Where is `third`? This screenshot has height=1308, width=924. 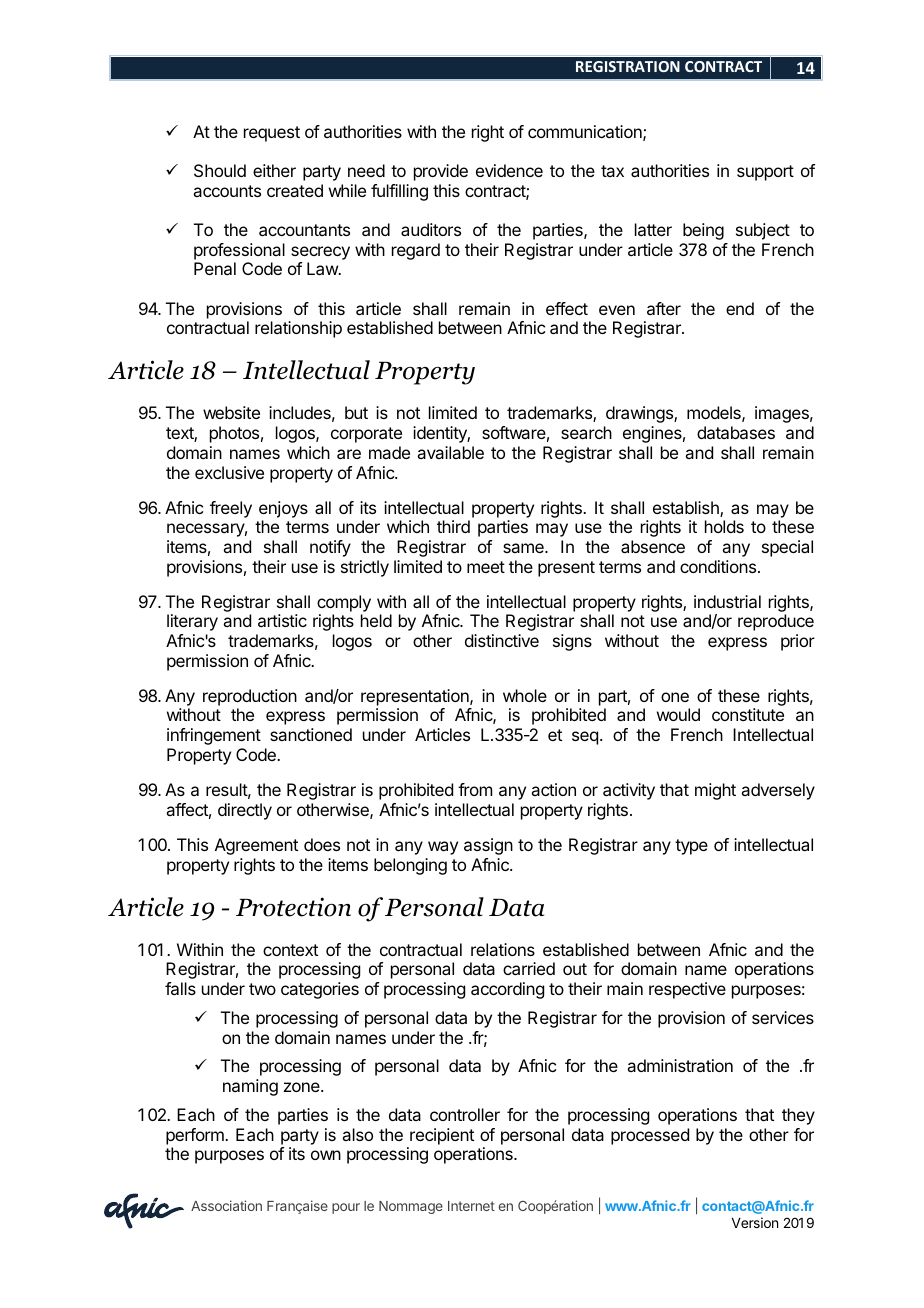
third is located at coordinates (453, 526).
